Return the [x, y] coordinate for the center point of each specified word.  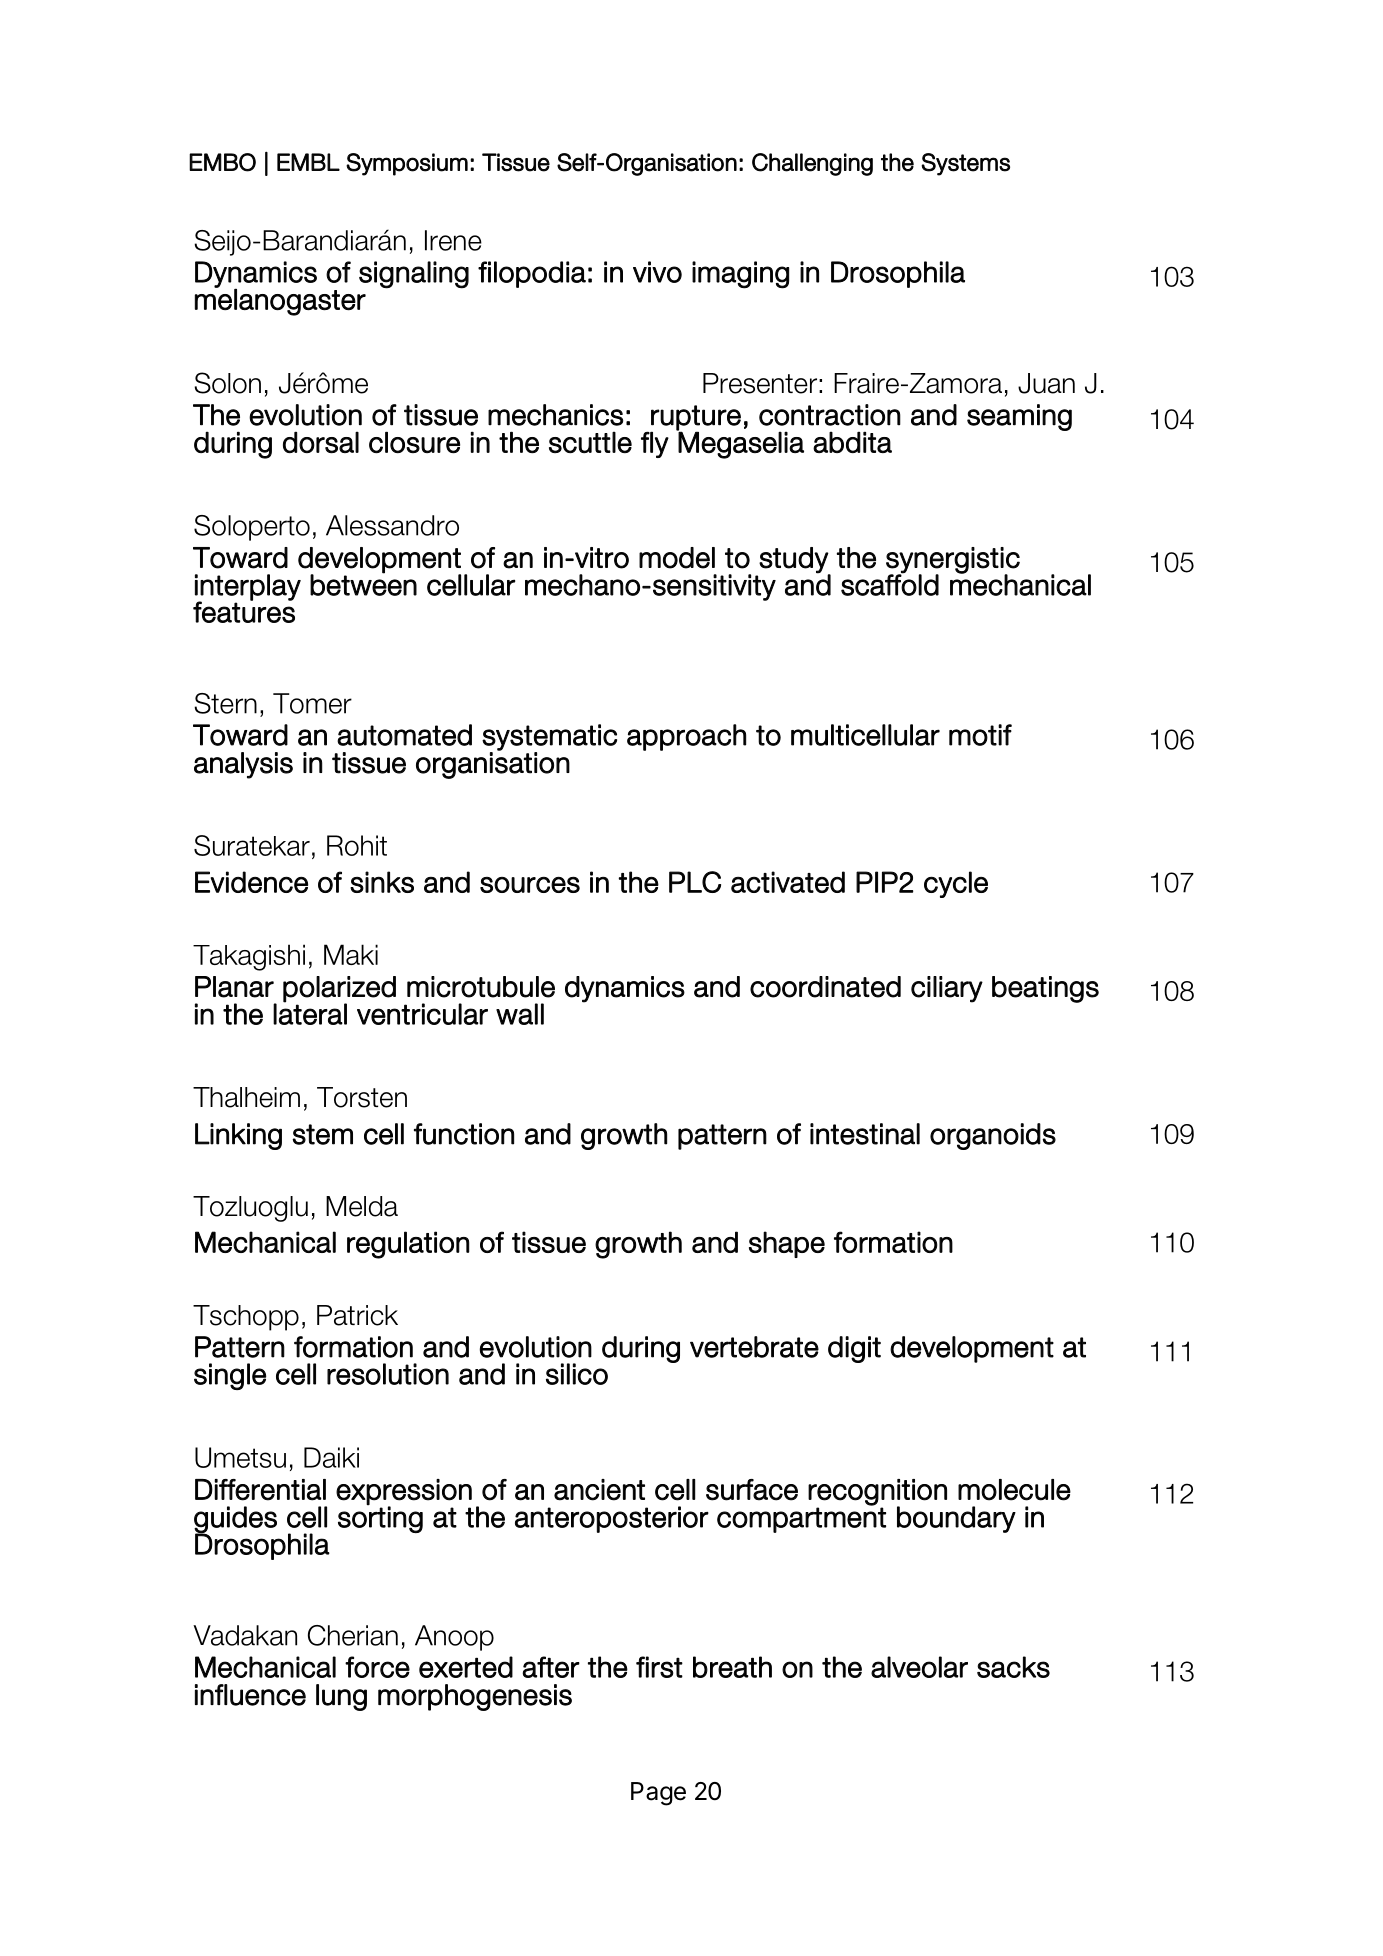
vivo [657, 272]
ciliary [947, 989]
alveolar [919, 1667]
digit [854, 1349]
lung [341, 1697]
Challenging [812, 164]
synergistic [953, 561]
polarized [339, 990]
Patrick [357, 1315]
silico [577, 1374]
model [677, 558]
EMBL [308, 162]
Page [658, 1794]
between [363, 584]
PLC [695, 882]
